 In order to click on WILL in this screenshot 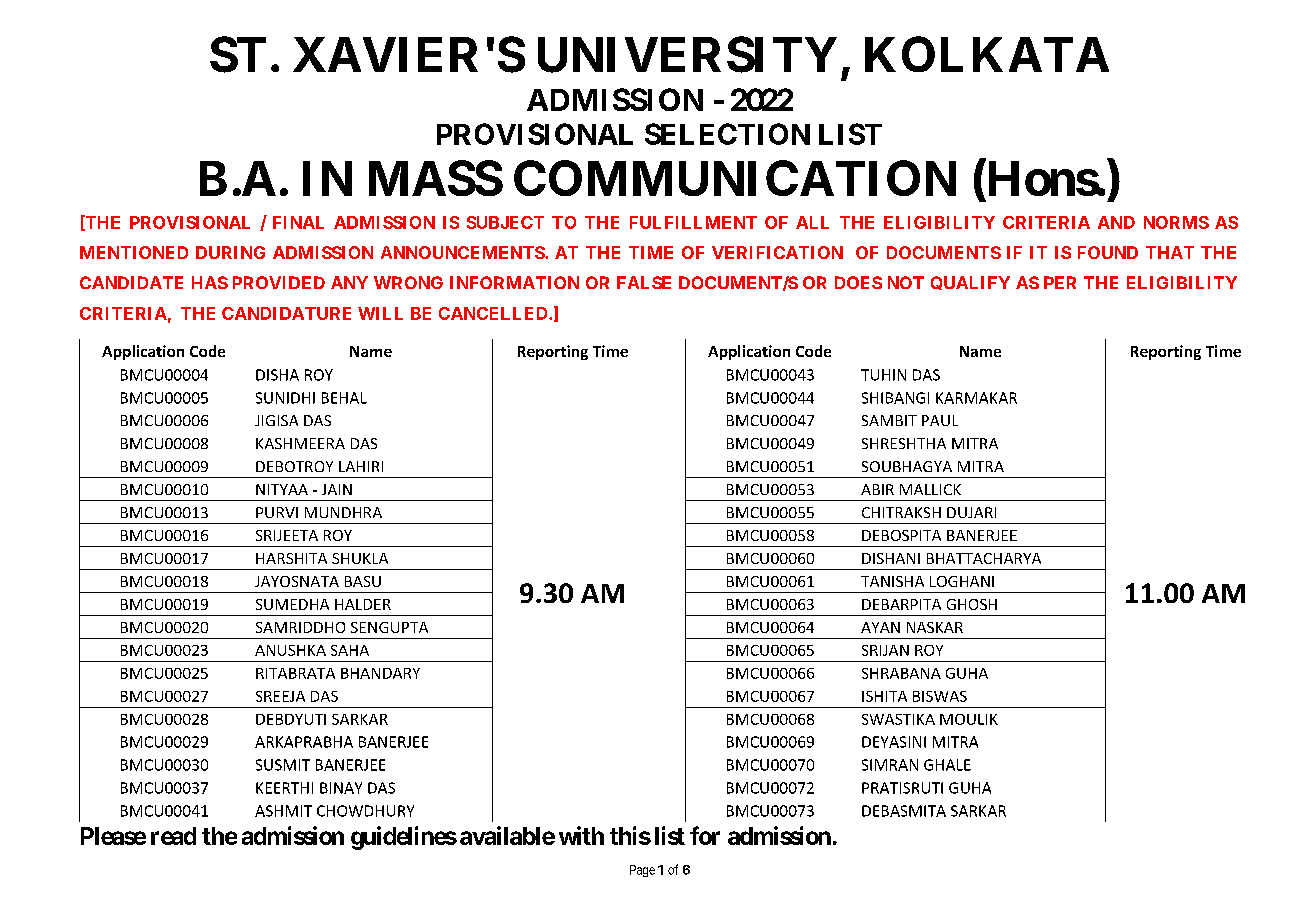, I will do `click(380, 313)`.
